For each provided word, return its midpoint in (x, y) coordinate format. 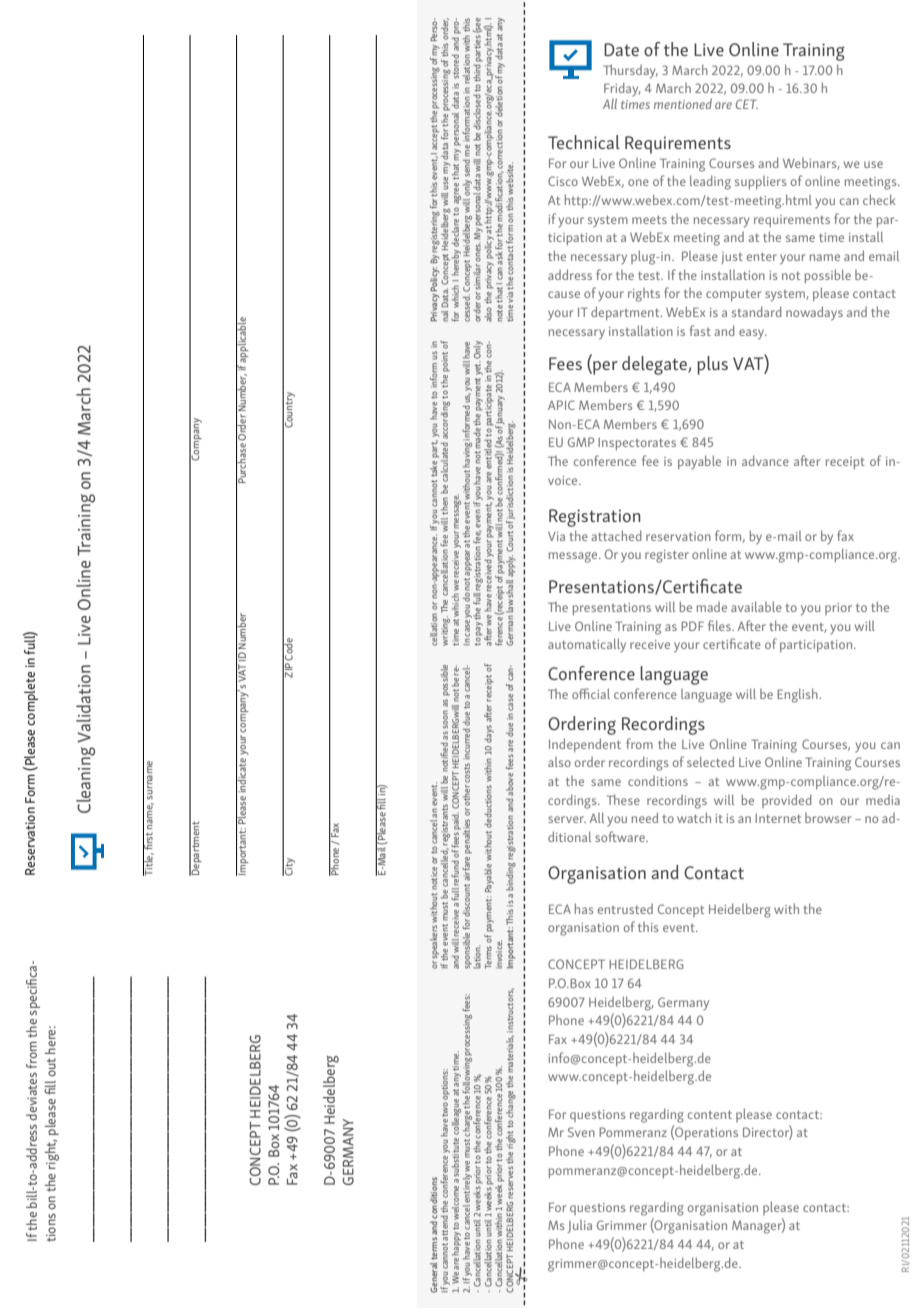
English (798, 695)
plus (712, 365)
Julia (579, 1226)
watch (694, 817)
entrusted (625, 909)
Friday (622, 90)
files (720, 625)
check (879, 199)
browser (828, 818)
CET (747, 104)
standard (757, 311)
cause (564, 294)
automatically (587, 645)
